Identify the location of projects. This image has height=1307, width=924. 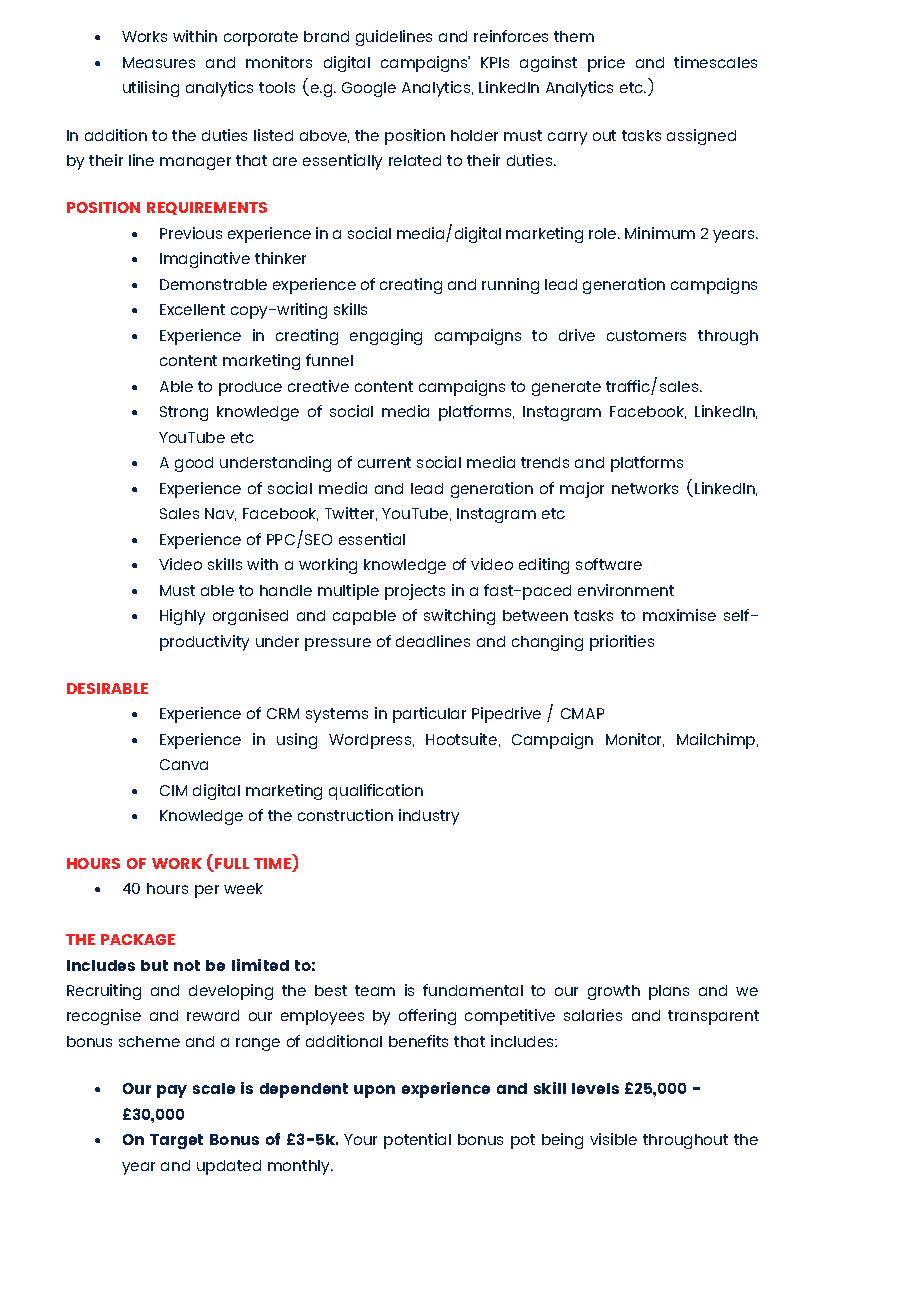
(415, 592).
